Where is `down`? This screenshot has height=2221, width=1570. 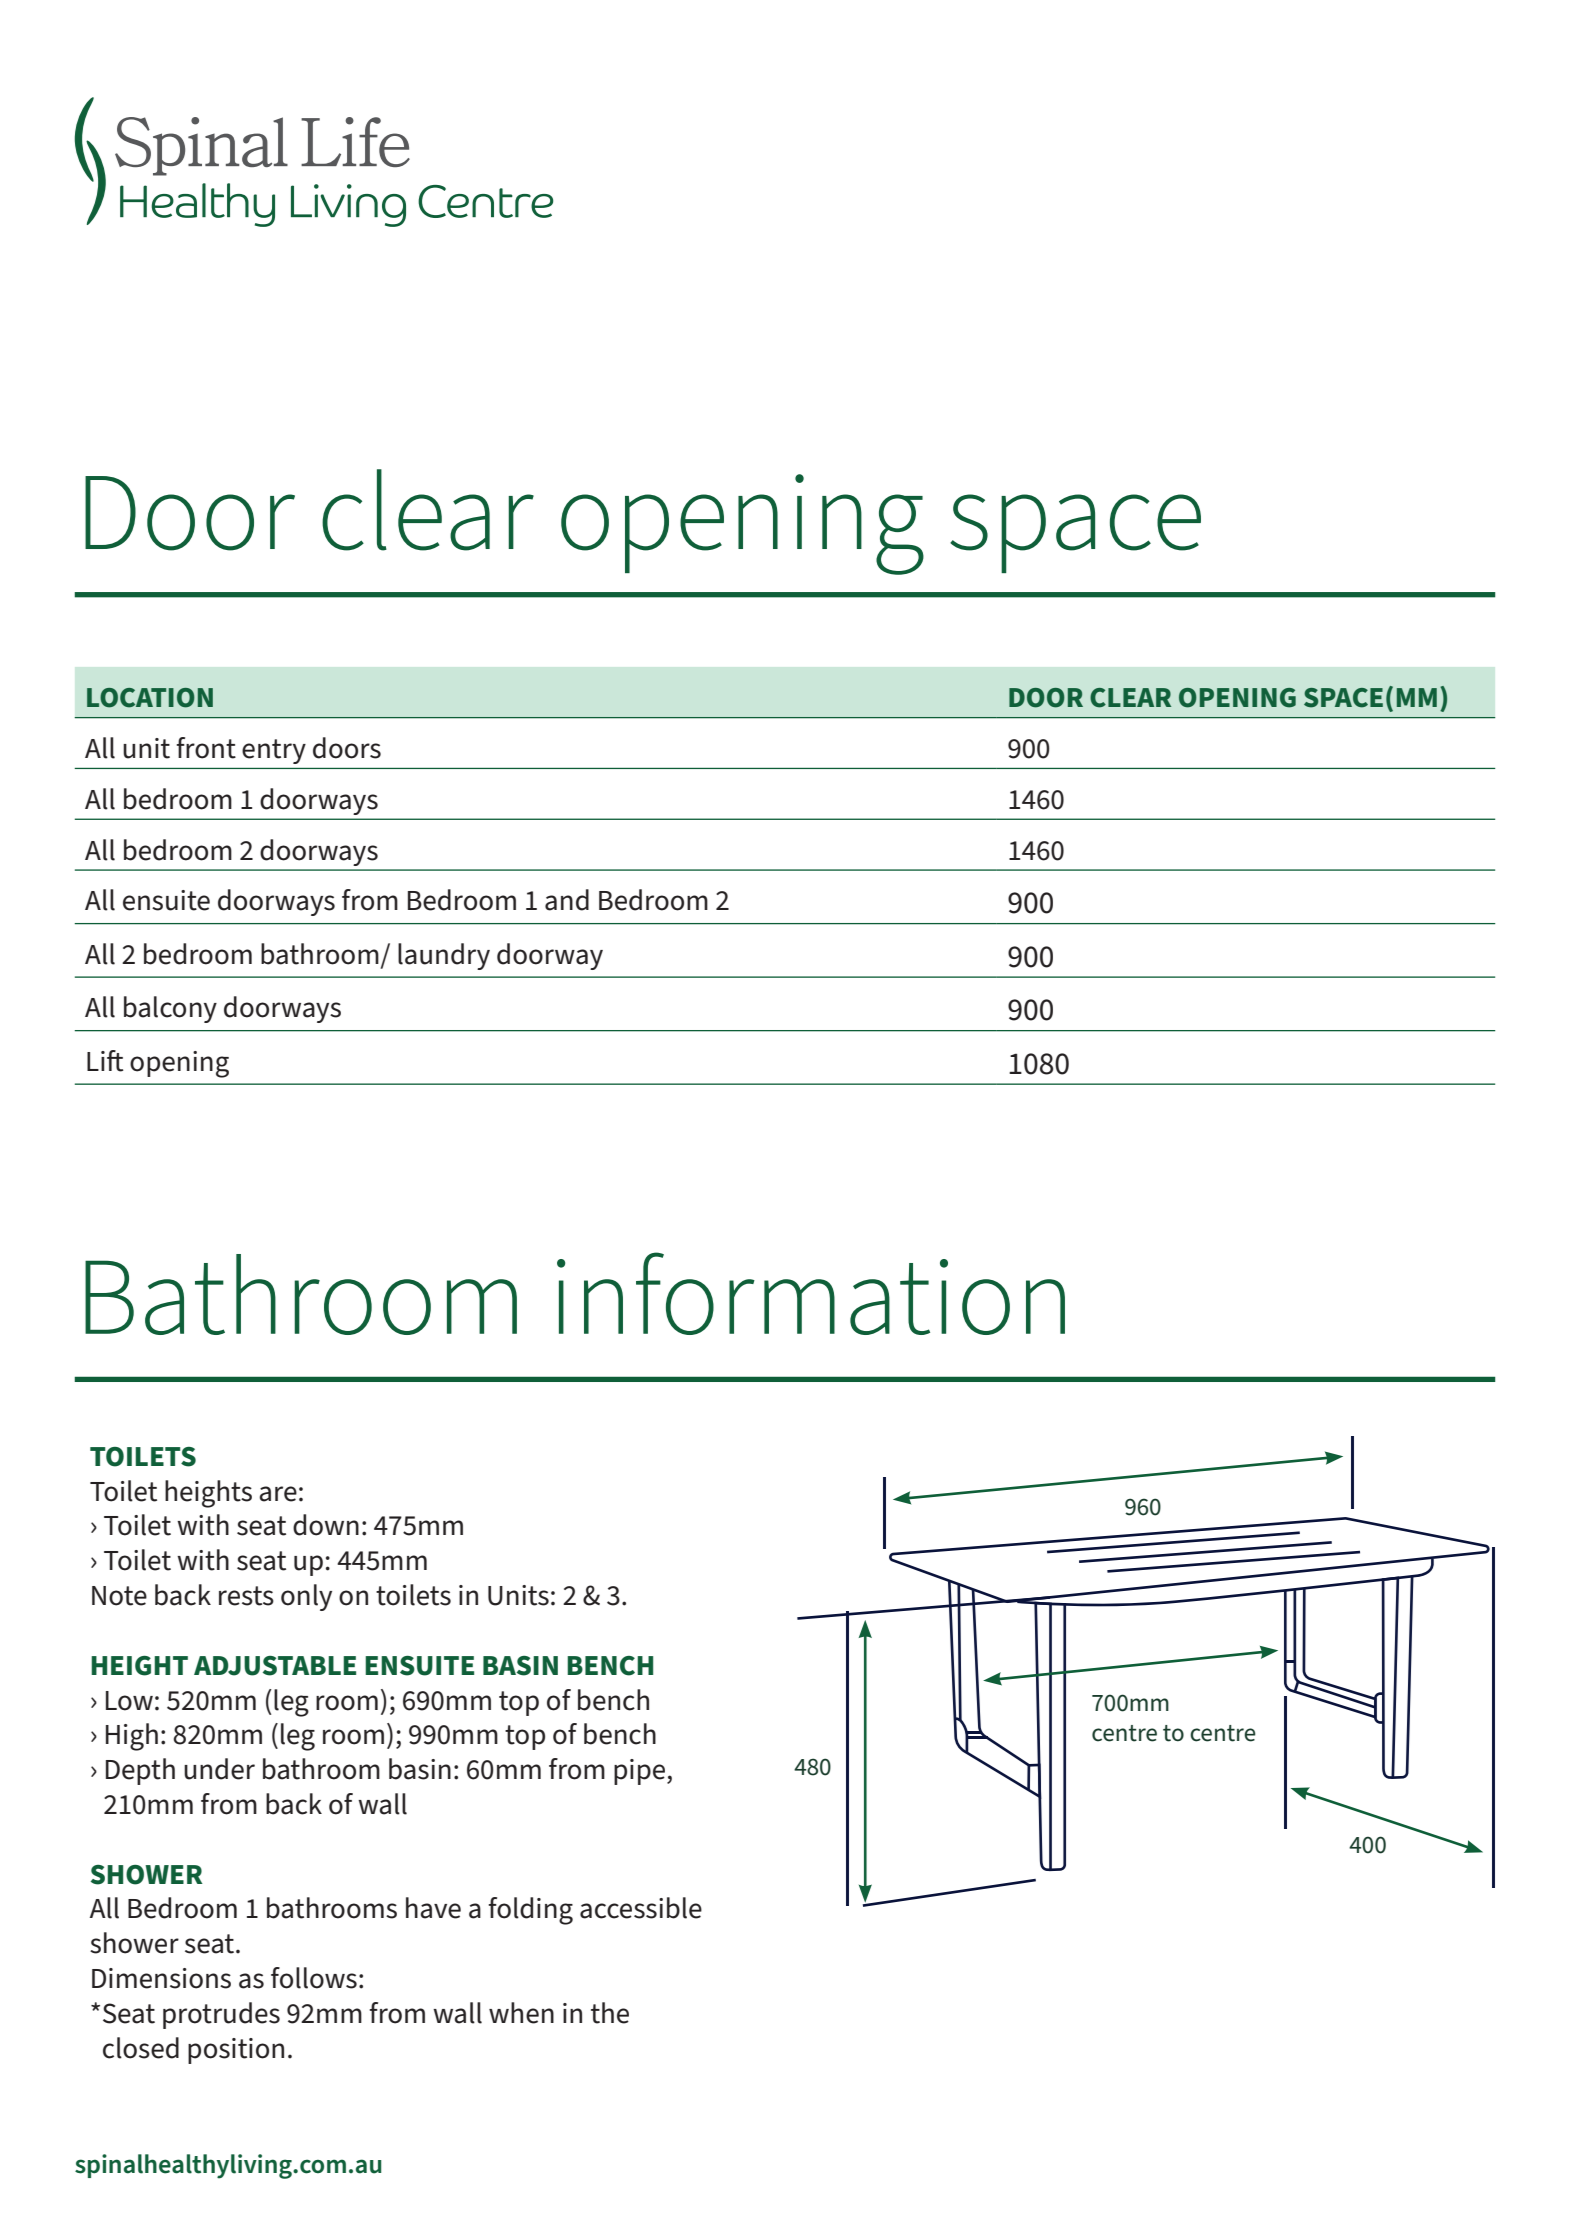
down is located at coordinates (326, 1525).
